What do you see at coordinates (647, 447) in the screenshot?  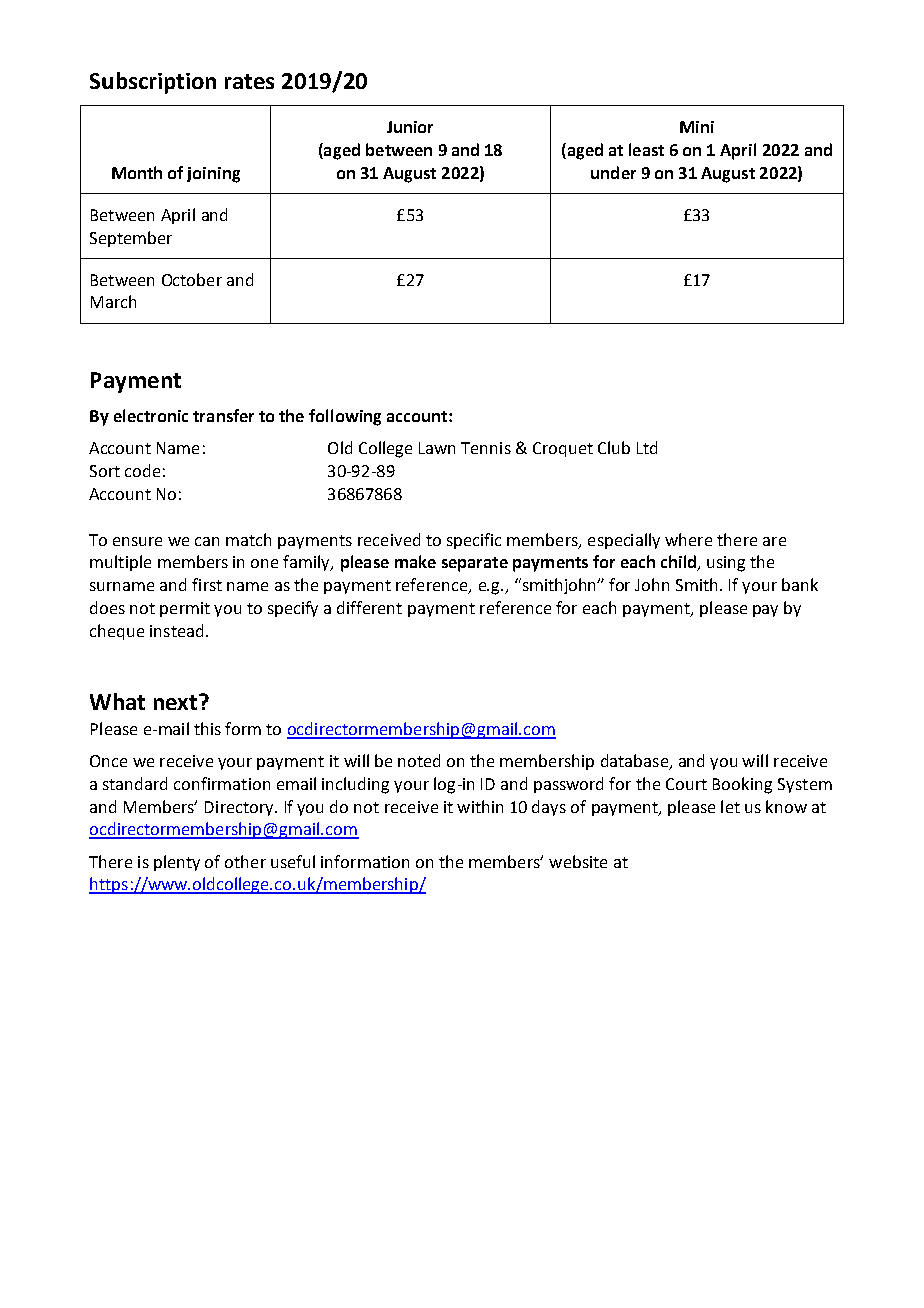 I see `Ltd` at bounding box center [647, 447].
